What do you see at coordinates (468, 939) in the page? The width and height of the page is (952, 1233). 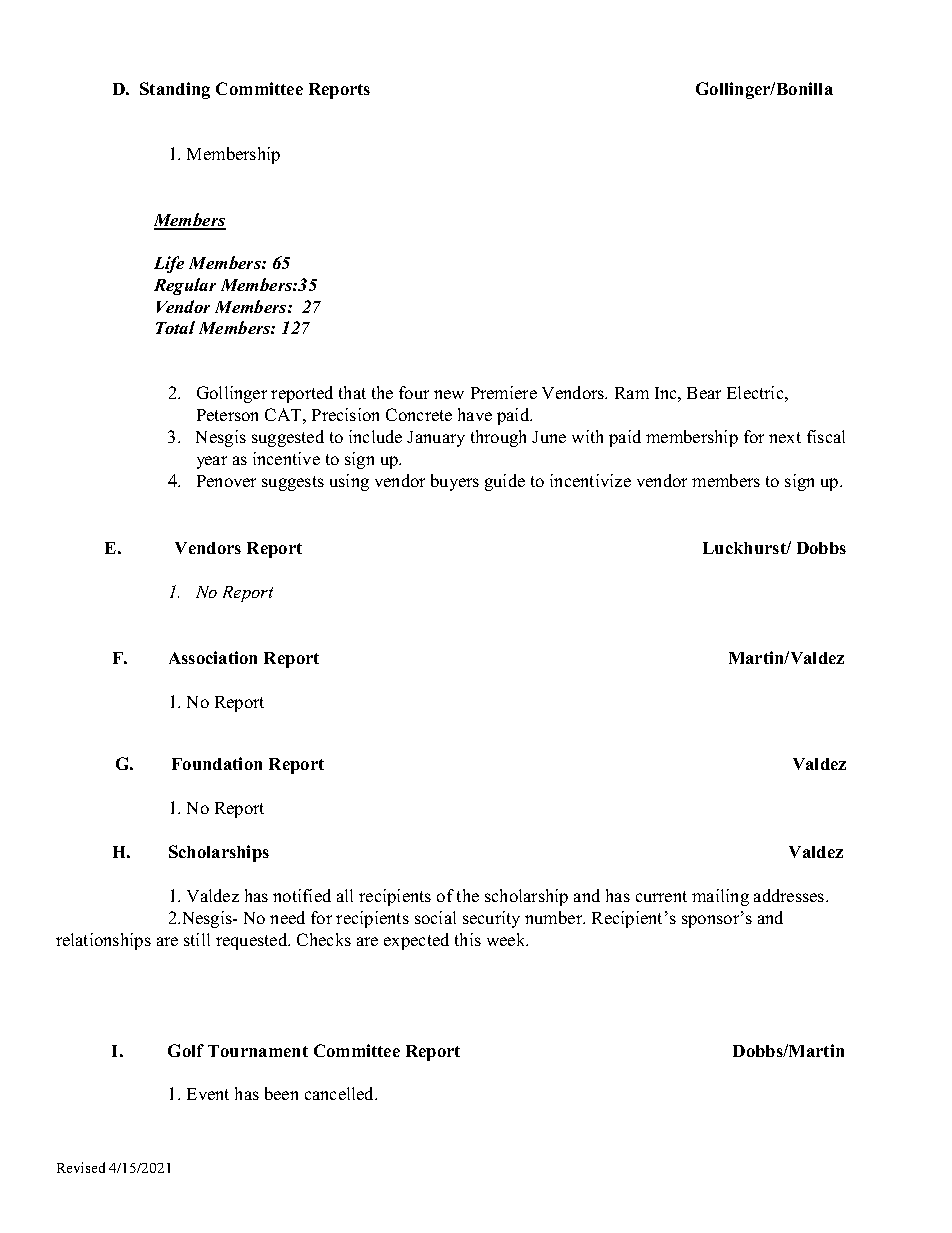 I see `this` at bounding box center [468, 939].
